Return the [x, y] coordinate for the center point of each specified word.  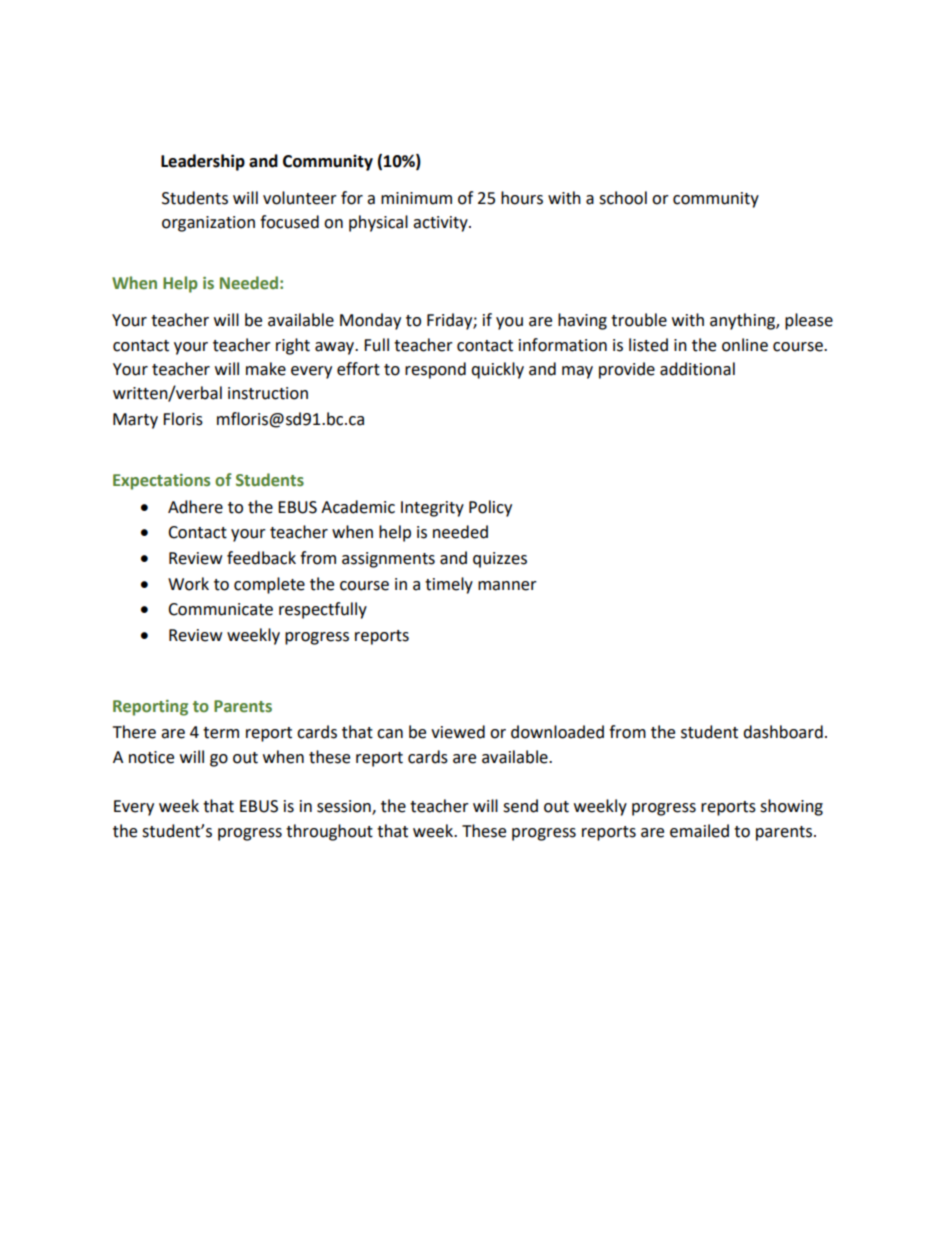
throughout [329, 832]
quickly [497, 370]
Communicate [220, 609]
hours [522, 198]
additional [697, 369]
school [623, 198]
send [520, 806]
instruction [268, 393]
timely [449, 585]
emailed [699, 831]
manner [507, 586]
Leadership [203, 162]
